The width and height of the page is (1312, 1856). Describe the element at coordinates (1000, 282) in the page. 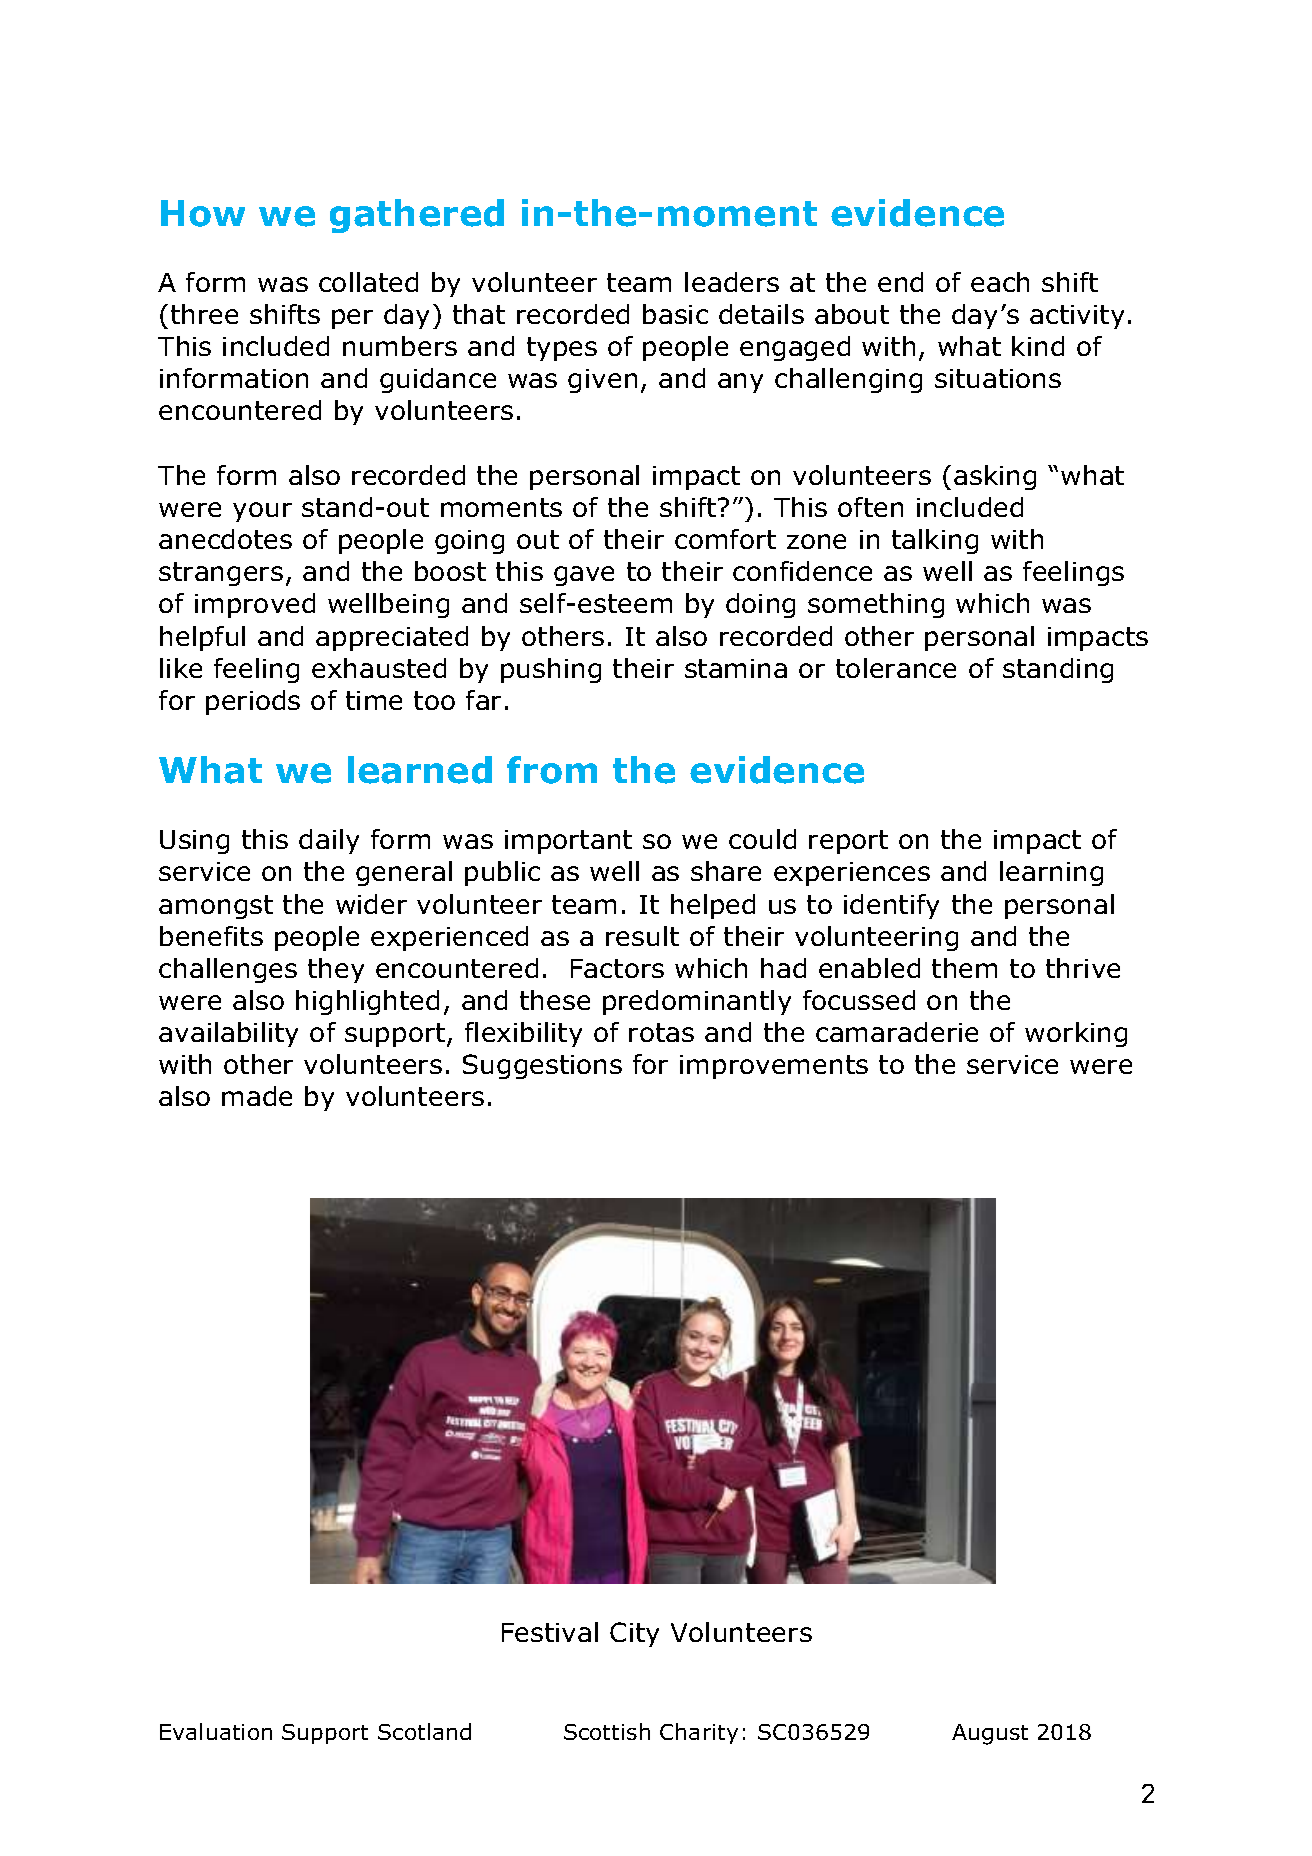

I see `each` at that location.
